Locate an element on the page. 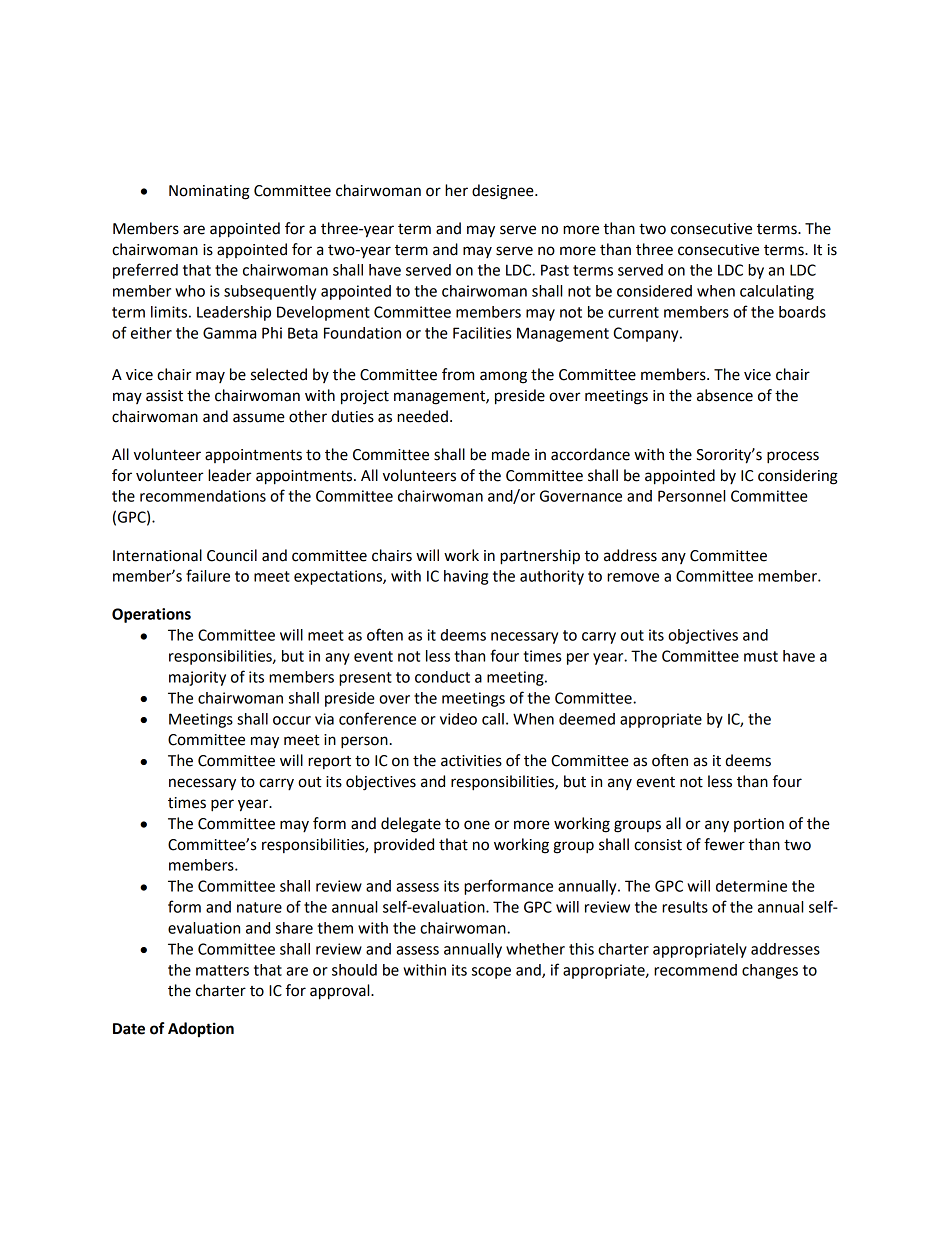  failure is located at coordinates (208, 575).
